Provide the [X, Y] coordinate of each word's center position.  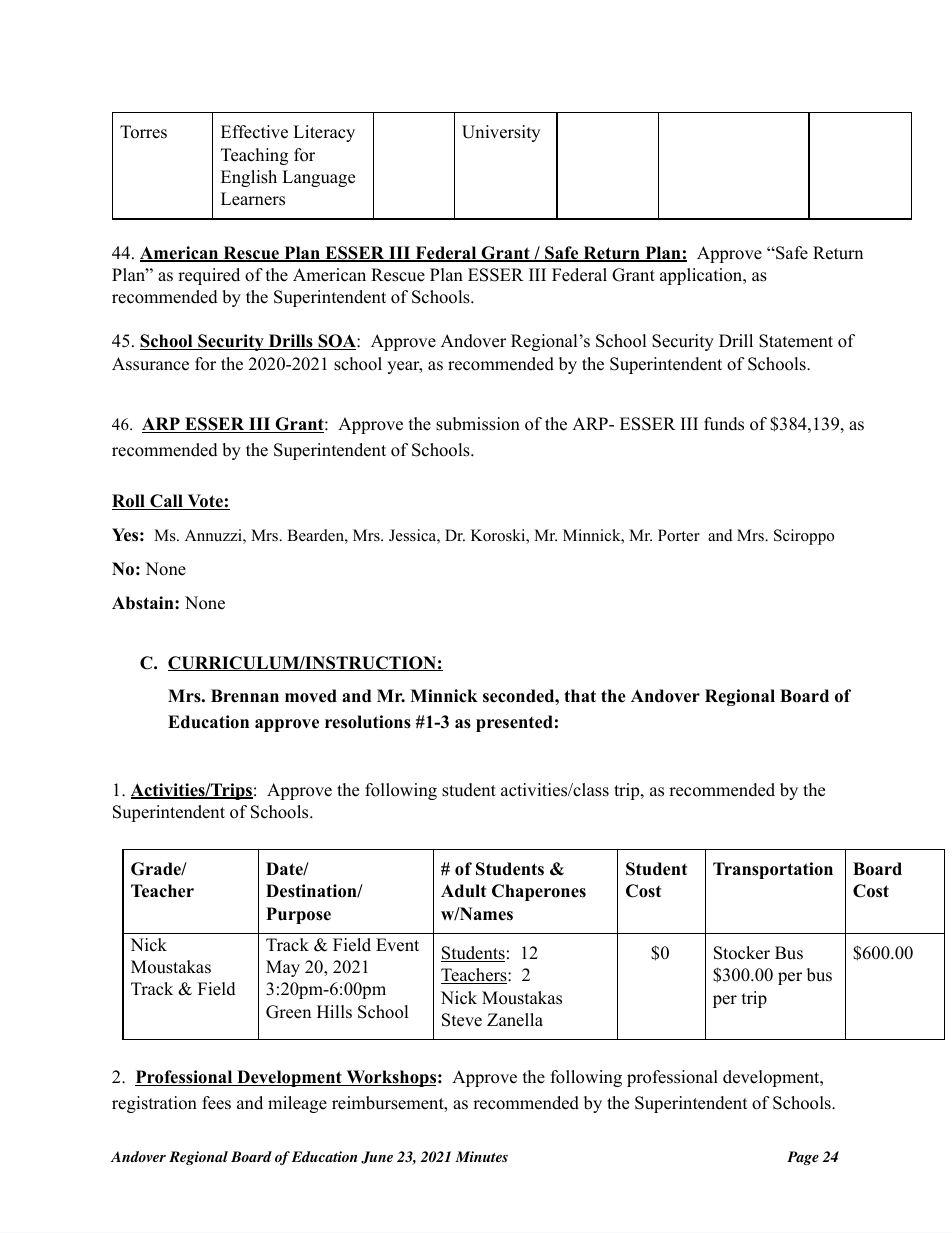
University [501, 133]
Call [166, 502]
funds [724, 424]
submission [478, 424]
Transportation [773, 870]
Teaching [254, 156]
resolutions [368, 722]
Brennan [245, 696]
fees [216, 1103]
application [702, 276]
